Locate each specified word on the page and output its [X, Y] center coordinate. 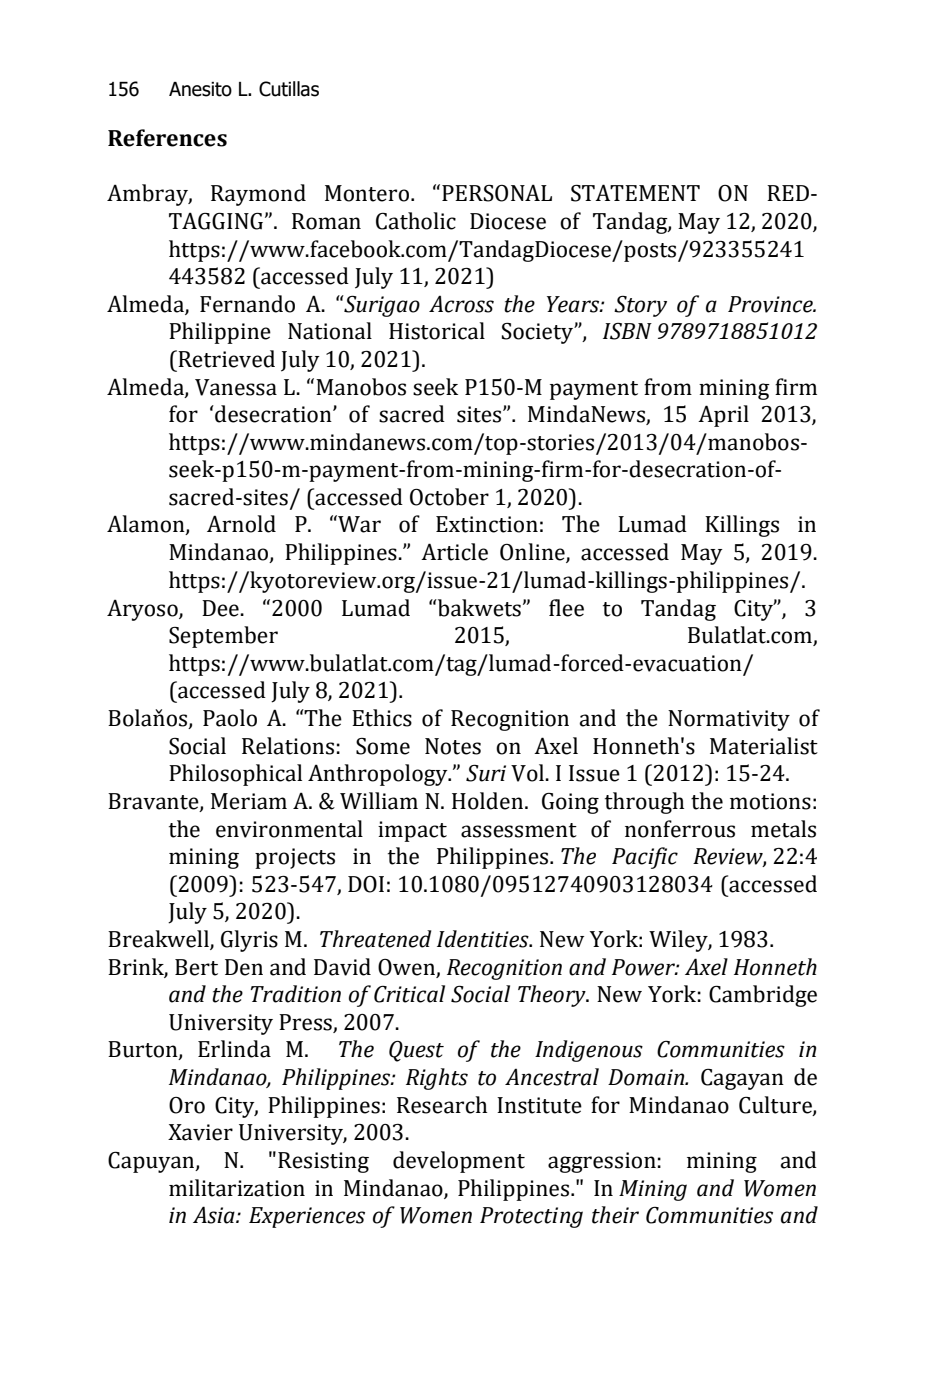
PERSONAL [497, 193]
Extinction [487, 524]
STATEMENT [635, 193]
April [723, 416]
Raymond [258, 195]
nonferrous [680, 829]
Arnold [241, 524]
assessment [519, 830]
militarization [237, 1188]
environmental [289, 829]
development [459, 1162]
